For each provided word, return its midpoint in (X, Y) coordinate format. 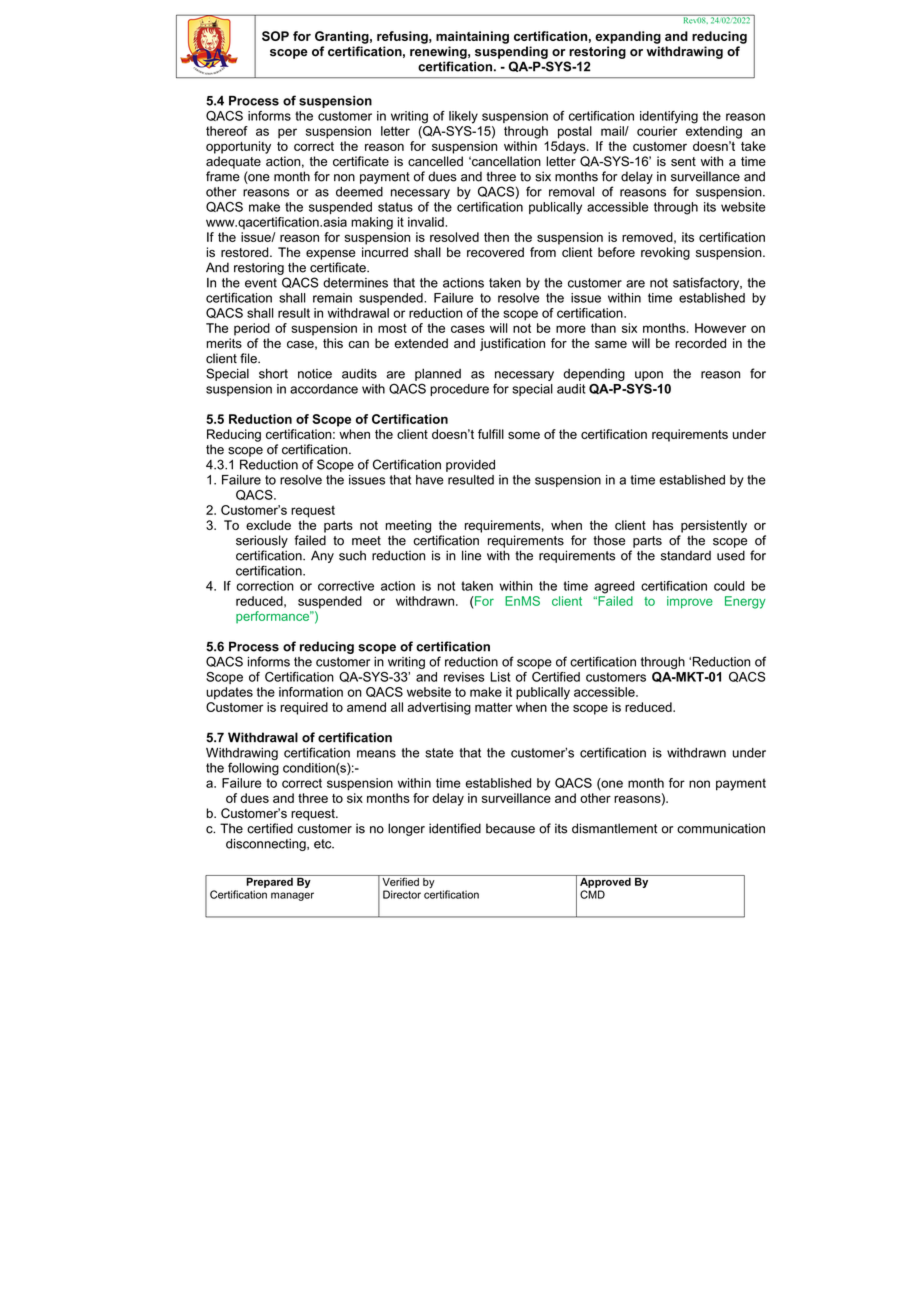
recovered (495, 252)
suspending (511, 52)
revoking (665, 253)
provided (470, 465)
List (500, 677)
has (663, 525)
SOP (275, 36)
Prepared (269, 881)
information (311, 692)
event (261, 283)
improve (690, 602)
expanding (628, 37)
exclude (268, 525)
